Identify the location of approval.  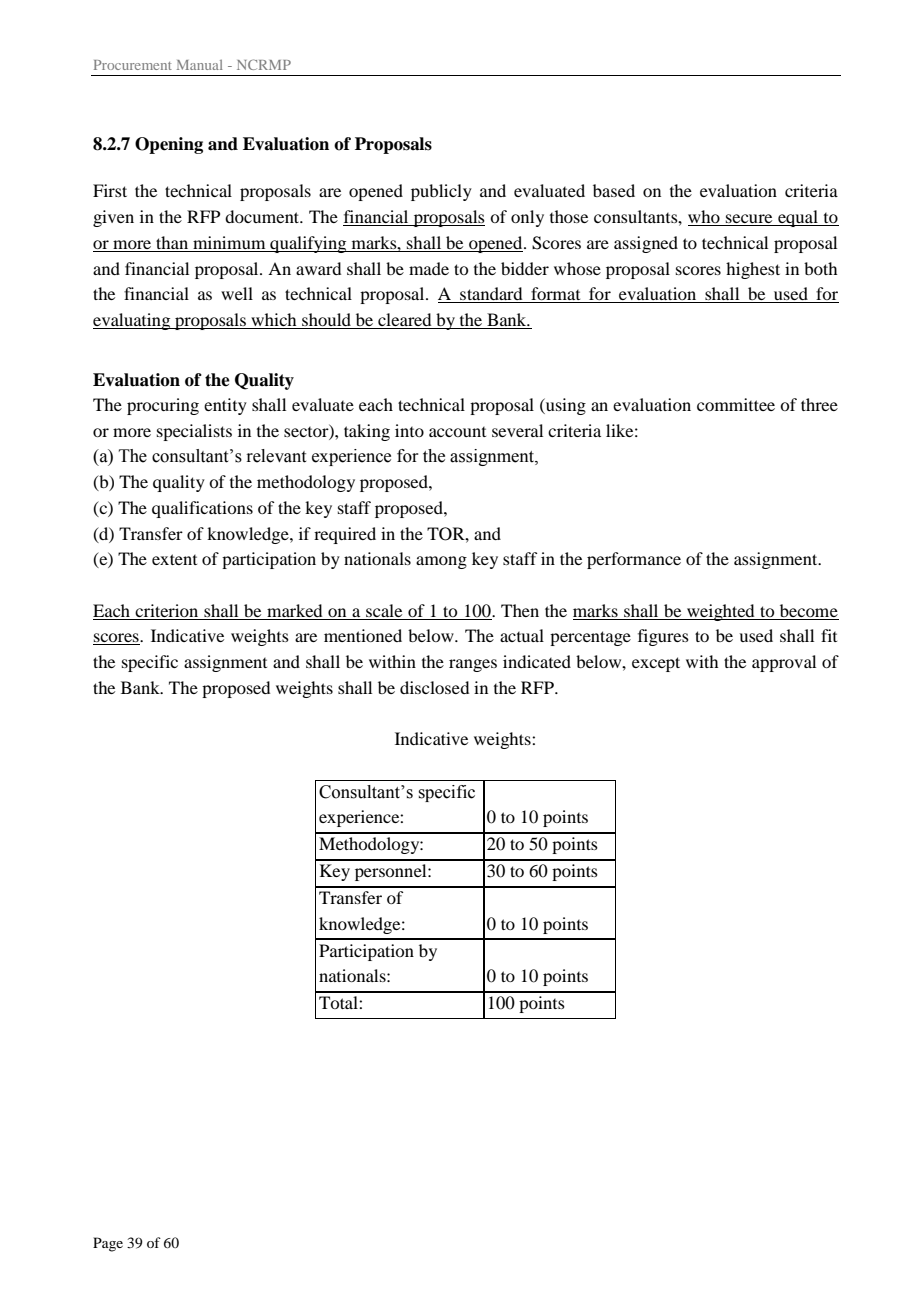
(784, 663).
